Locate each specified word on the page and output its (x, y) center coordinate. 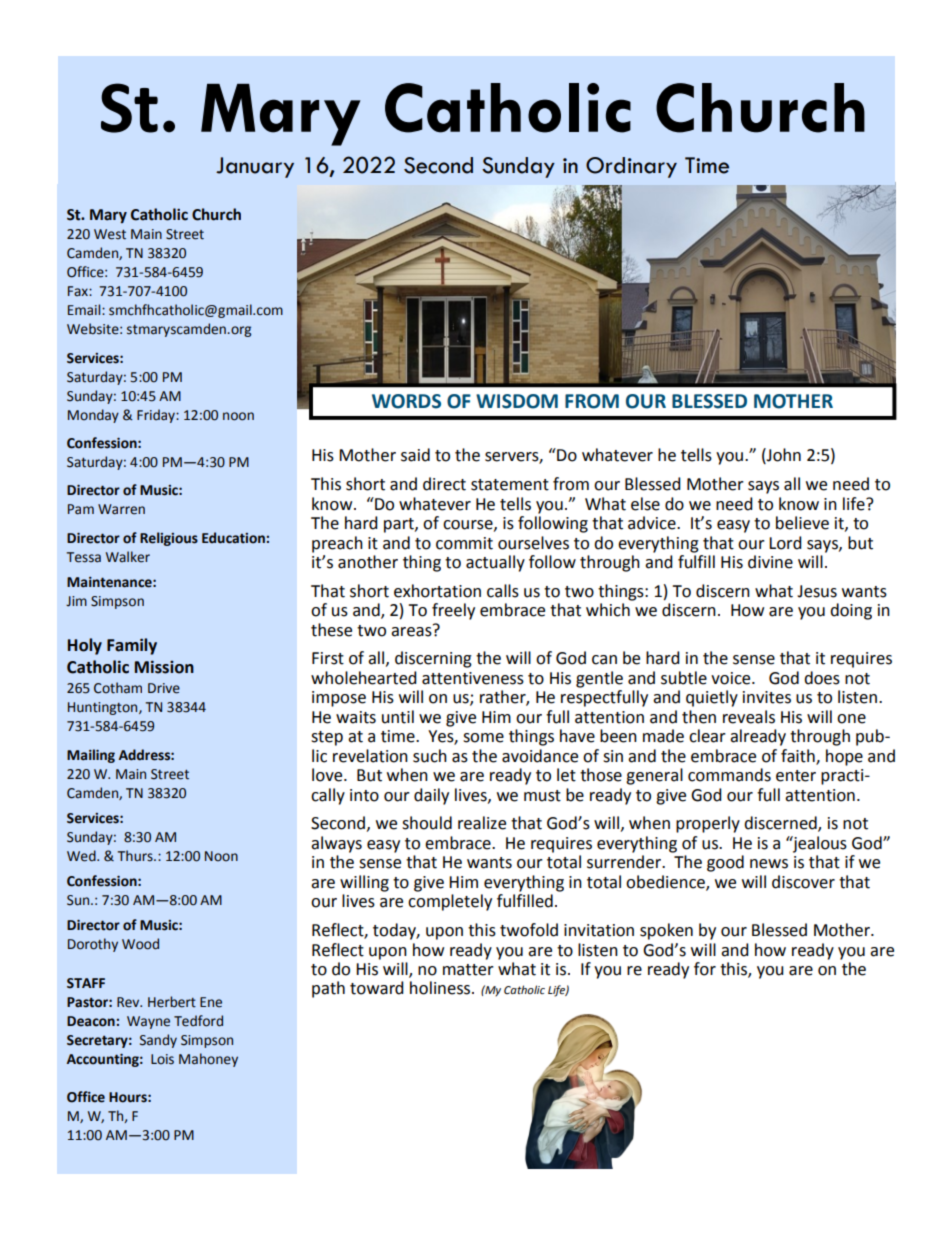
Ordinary (631, 167)
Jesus (817, 591)
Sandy (158, 1041)
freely (453, 611)
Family (132, 646)
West (110, 234)
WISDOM (517, 401)
